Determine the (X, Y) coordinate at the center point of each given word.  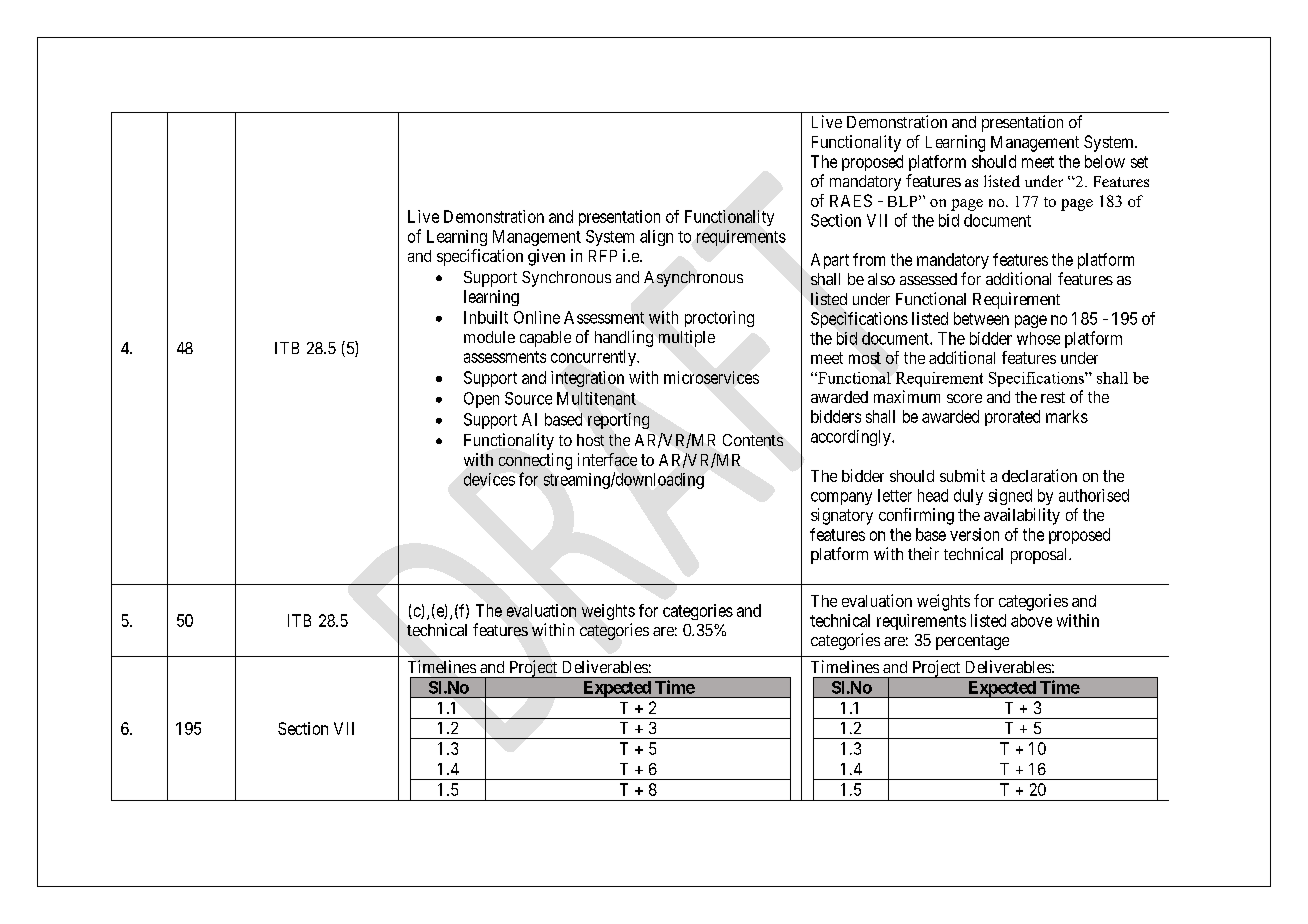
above (1031, 620)
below (1105, 161)
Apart (830, 261)
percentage (972, 642)
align (656, 238)
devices (489, 479)
